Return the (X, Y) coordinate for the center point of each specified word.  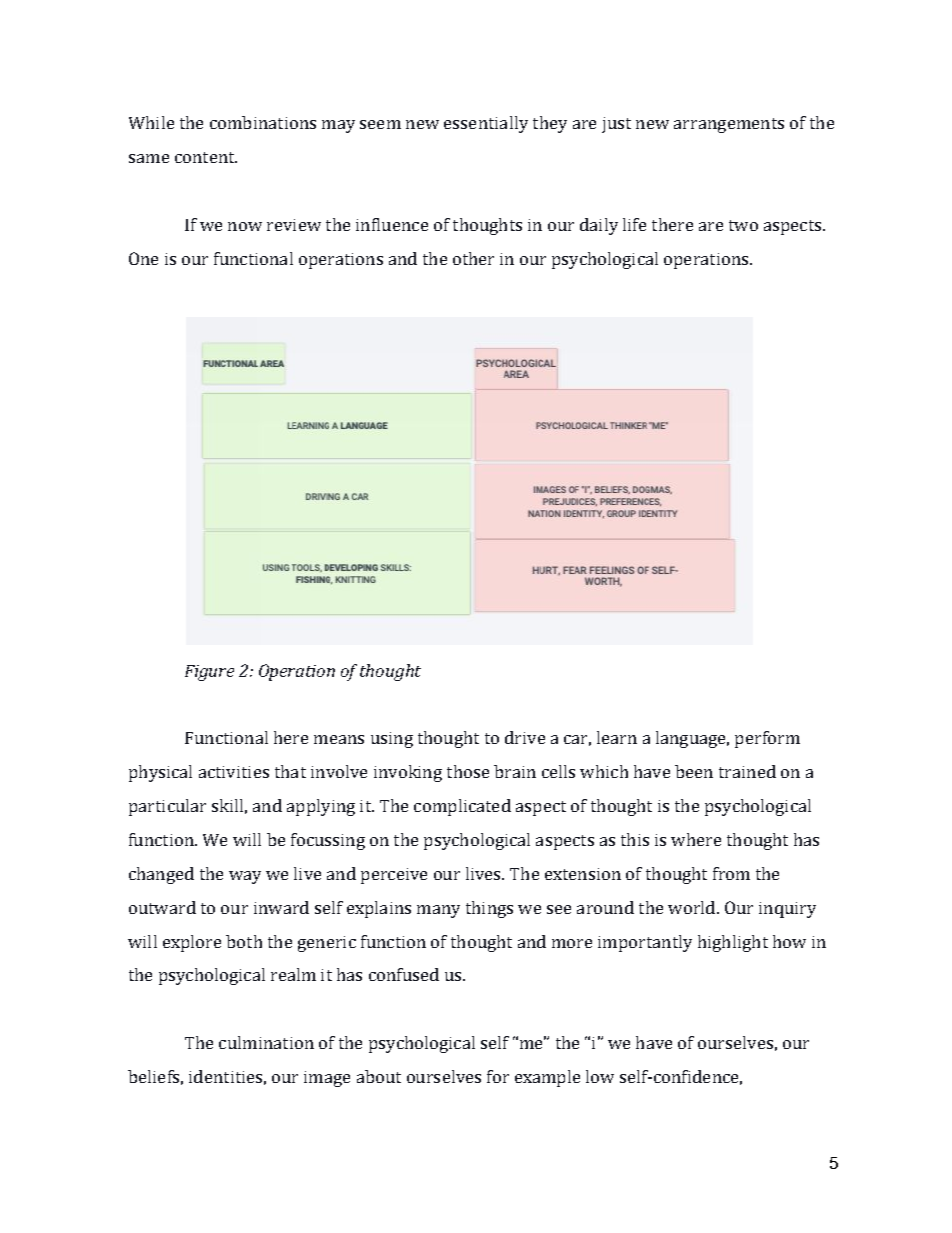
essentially (486, 124)
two (743, 225)
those (468, 771)
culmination (266, 1042)
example (547, 1078)
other (473, 258)
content (206, 157)
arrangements (729, 125)
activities (234, 772)
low (600, 1076)
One (143, 258)
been (694, 771)
